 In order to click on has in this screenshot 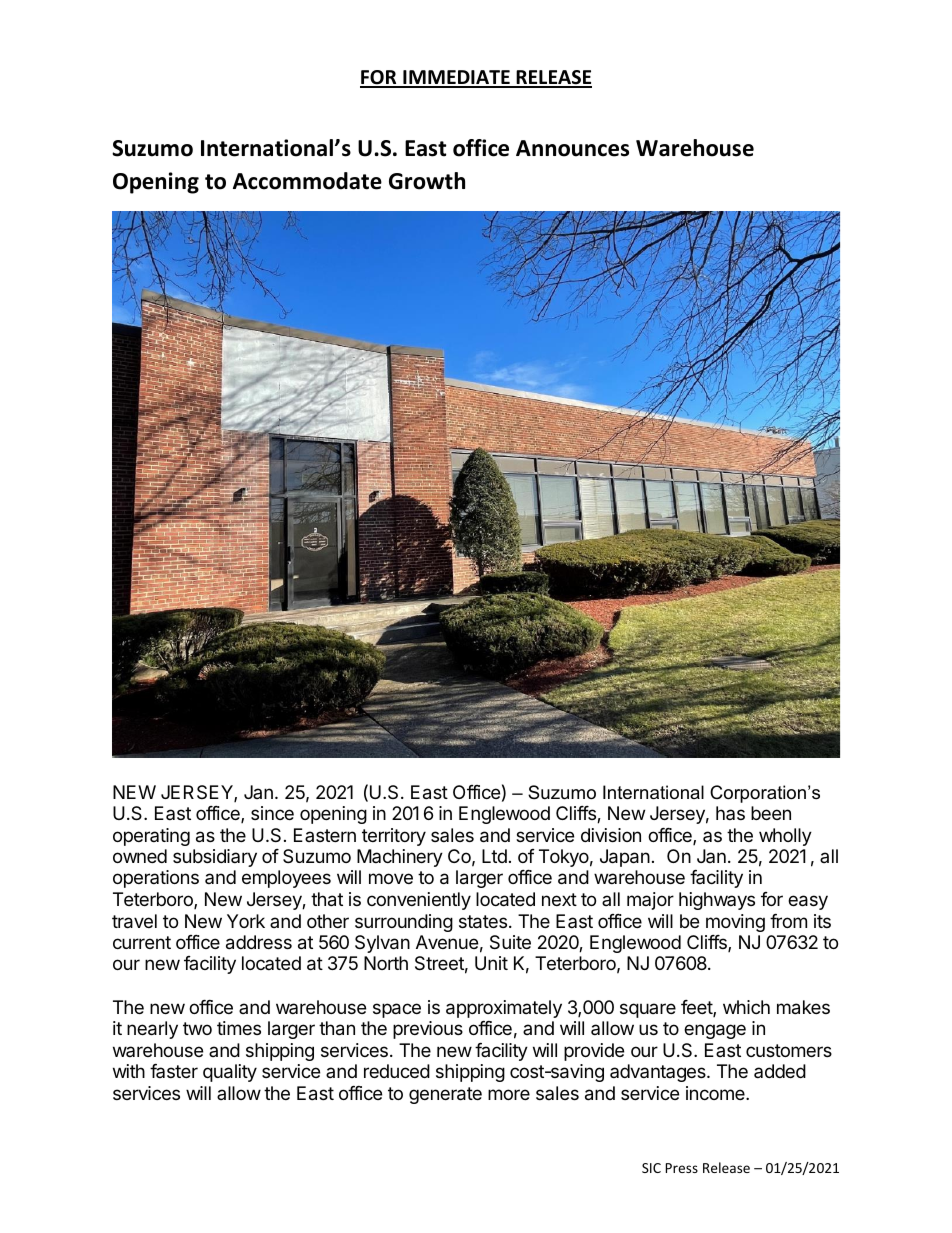, I will do `click(730, 813)`.
